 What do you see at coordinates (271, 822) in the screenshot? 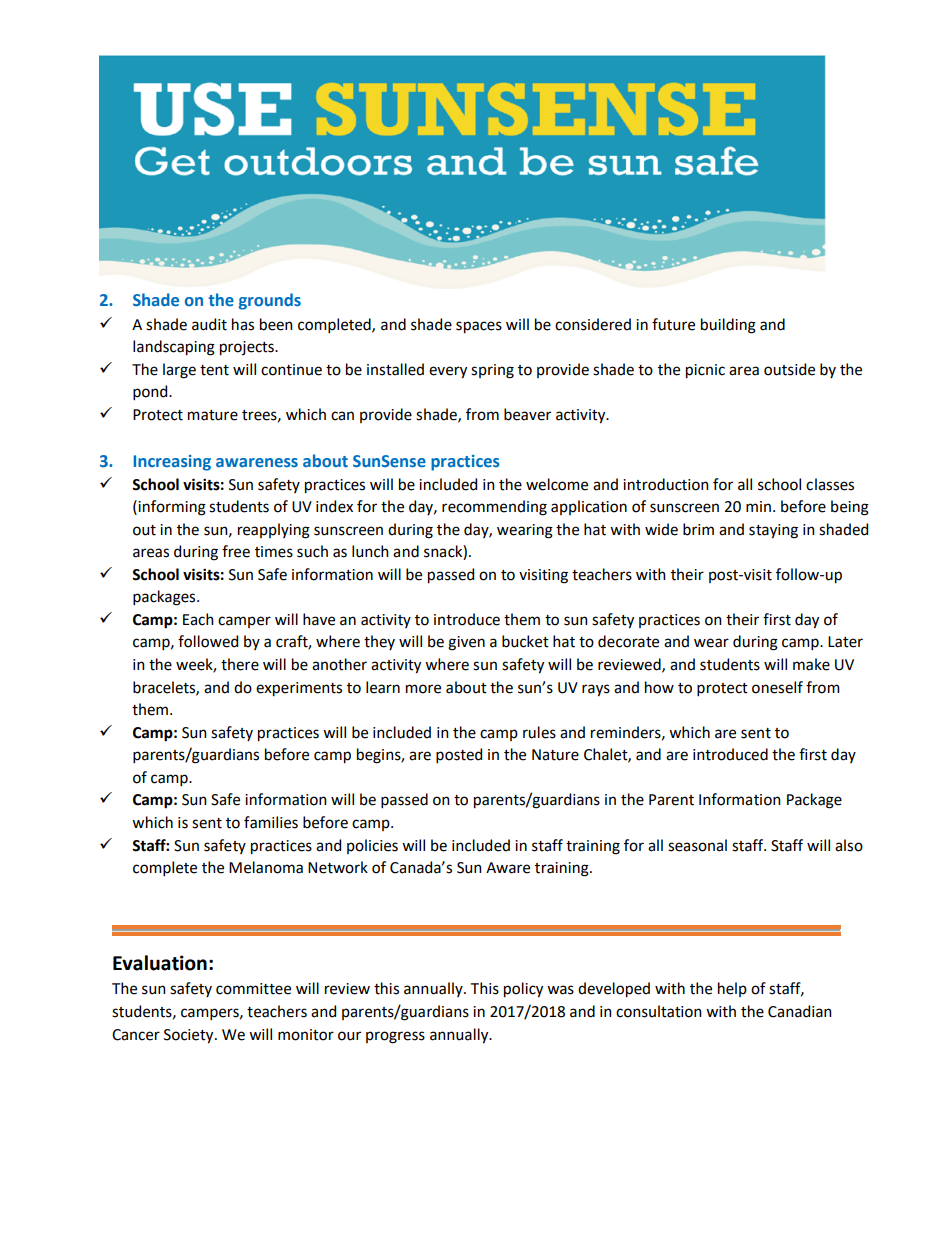
I see `families` at bounding box center [271, 822].
